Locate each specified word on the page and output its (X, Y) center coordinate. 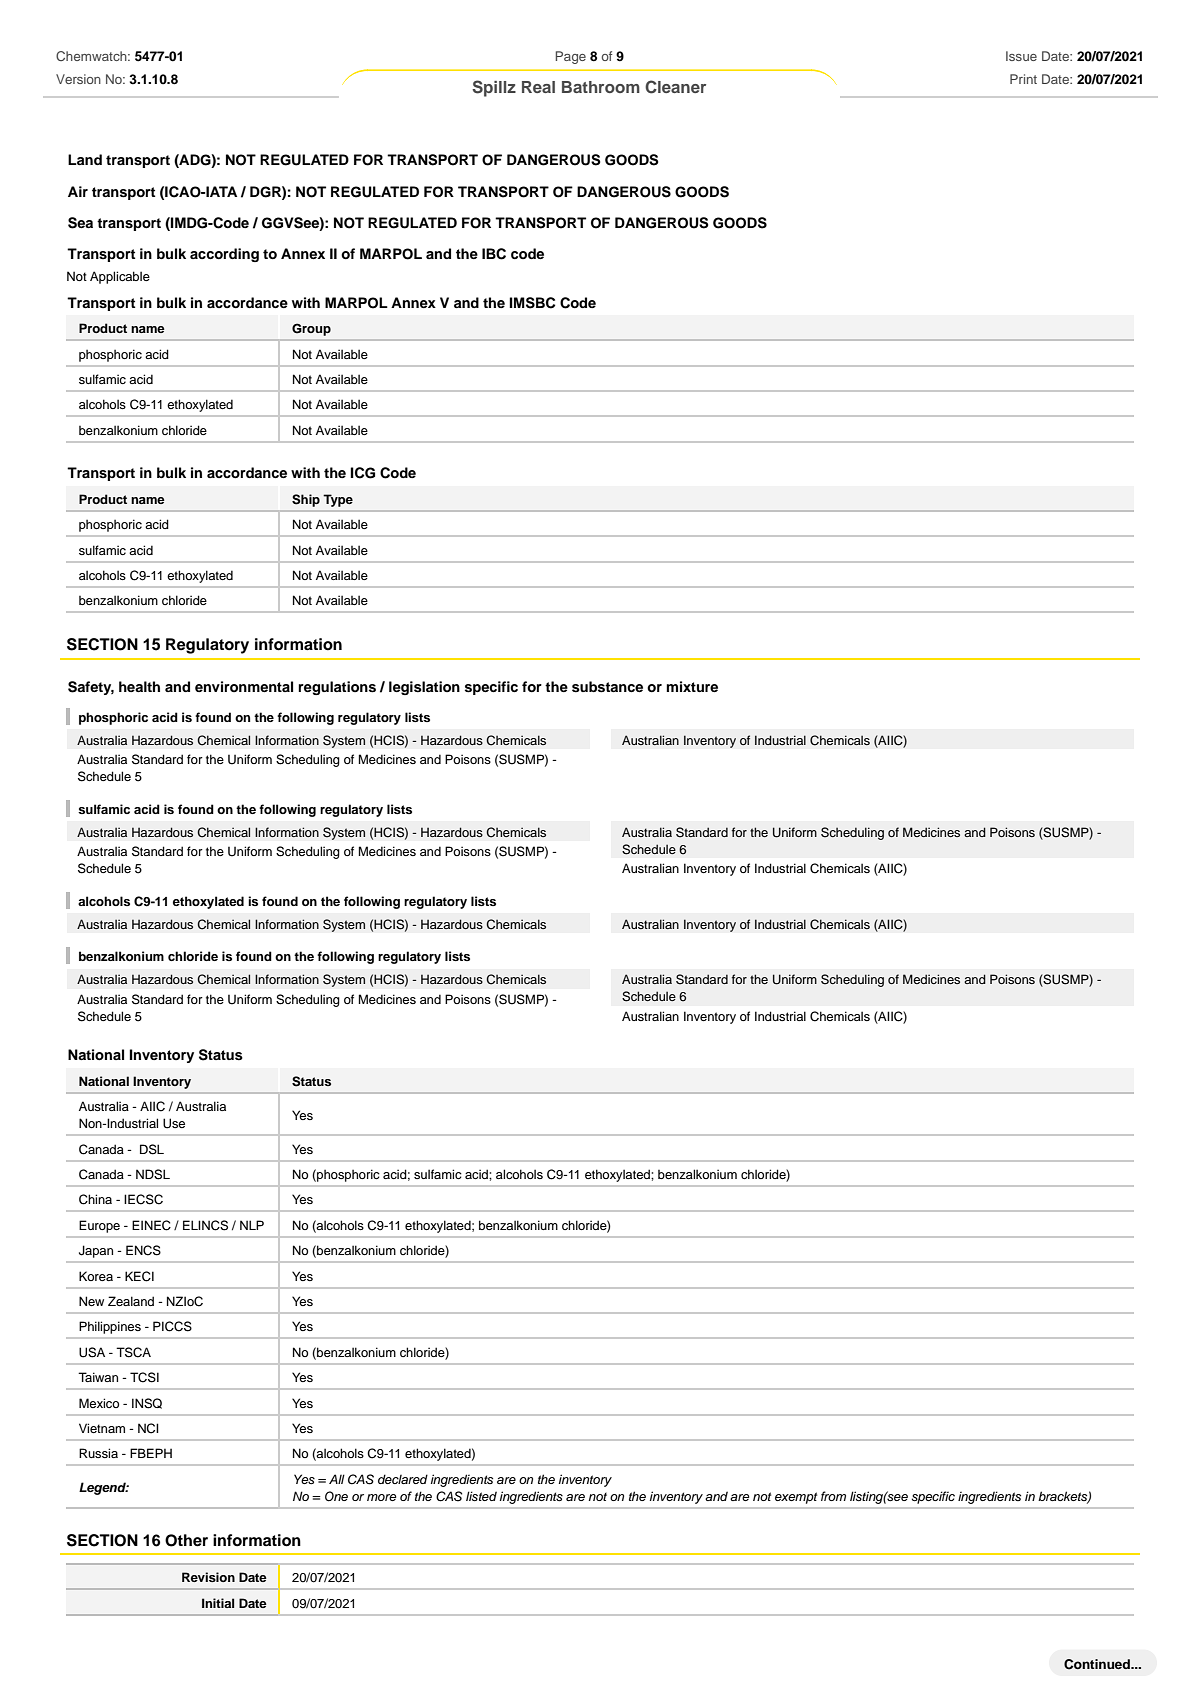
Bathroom (601, 87)
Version (78, 79)
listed (481, 1496)
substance (607, 687)
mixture (692, 686)
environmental (244, 686)
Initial (218, 1603)
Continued (1098, 1664)
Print (1023, 79)
